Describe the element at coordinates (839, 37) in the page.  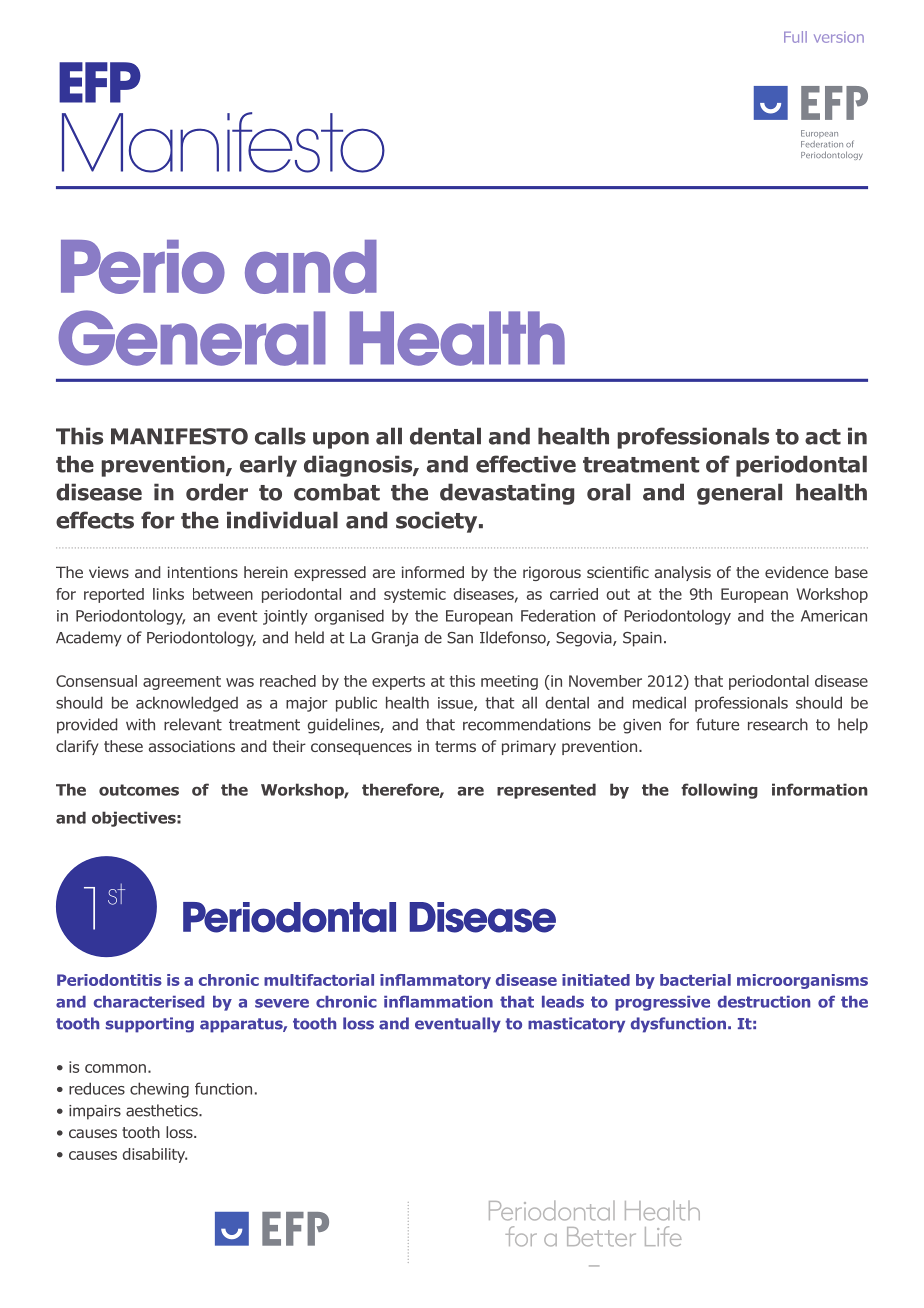
I see `version` at that location.
